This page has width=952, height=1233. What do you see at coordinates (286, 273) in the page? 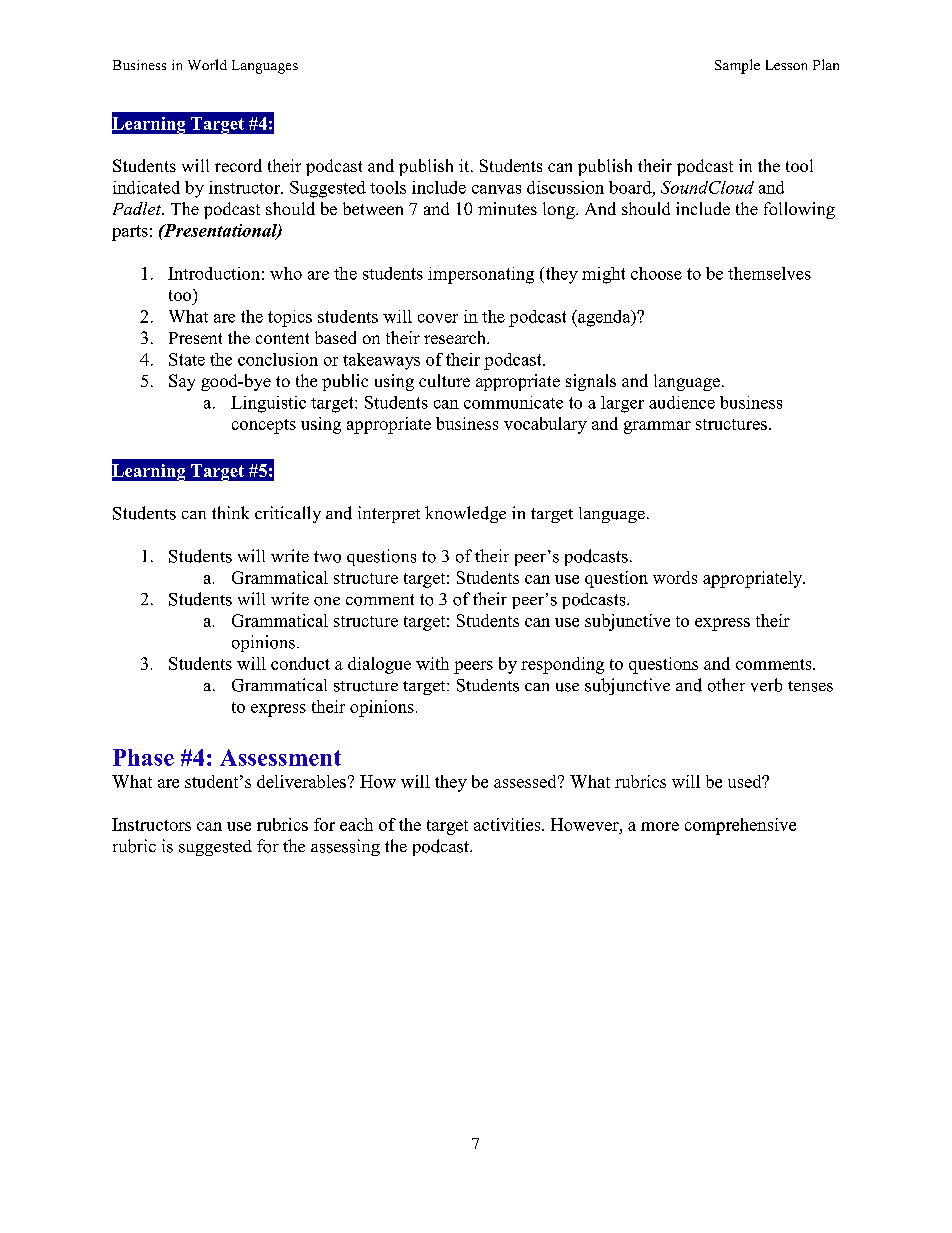
I see `who` at bounding box center [286, 273].
